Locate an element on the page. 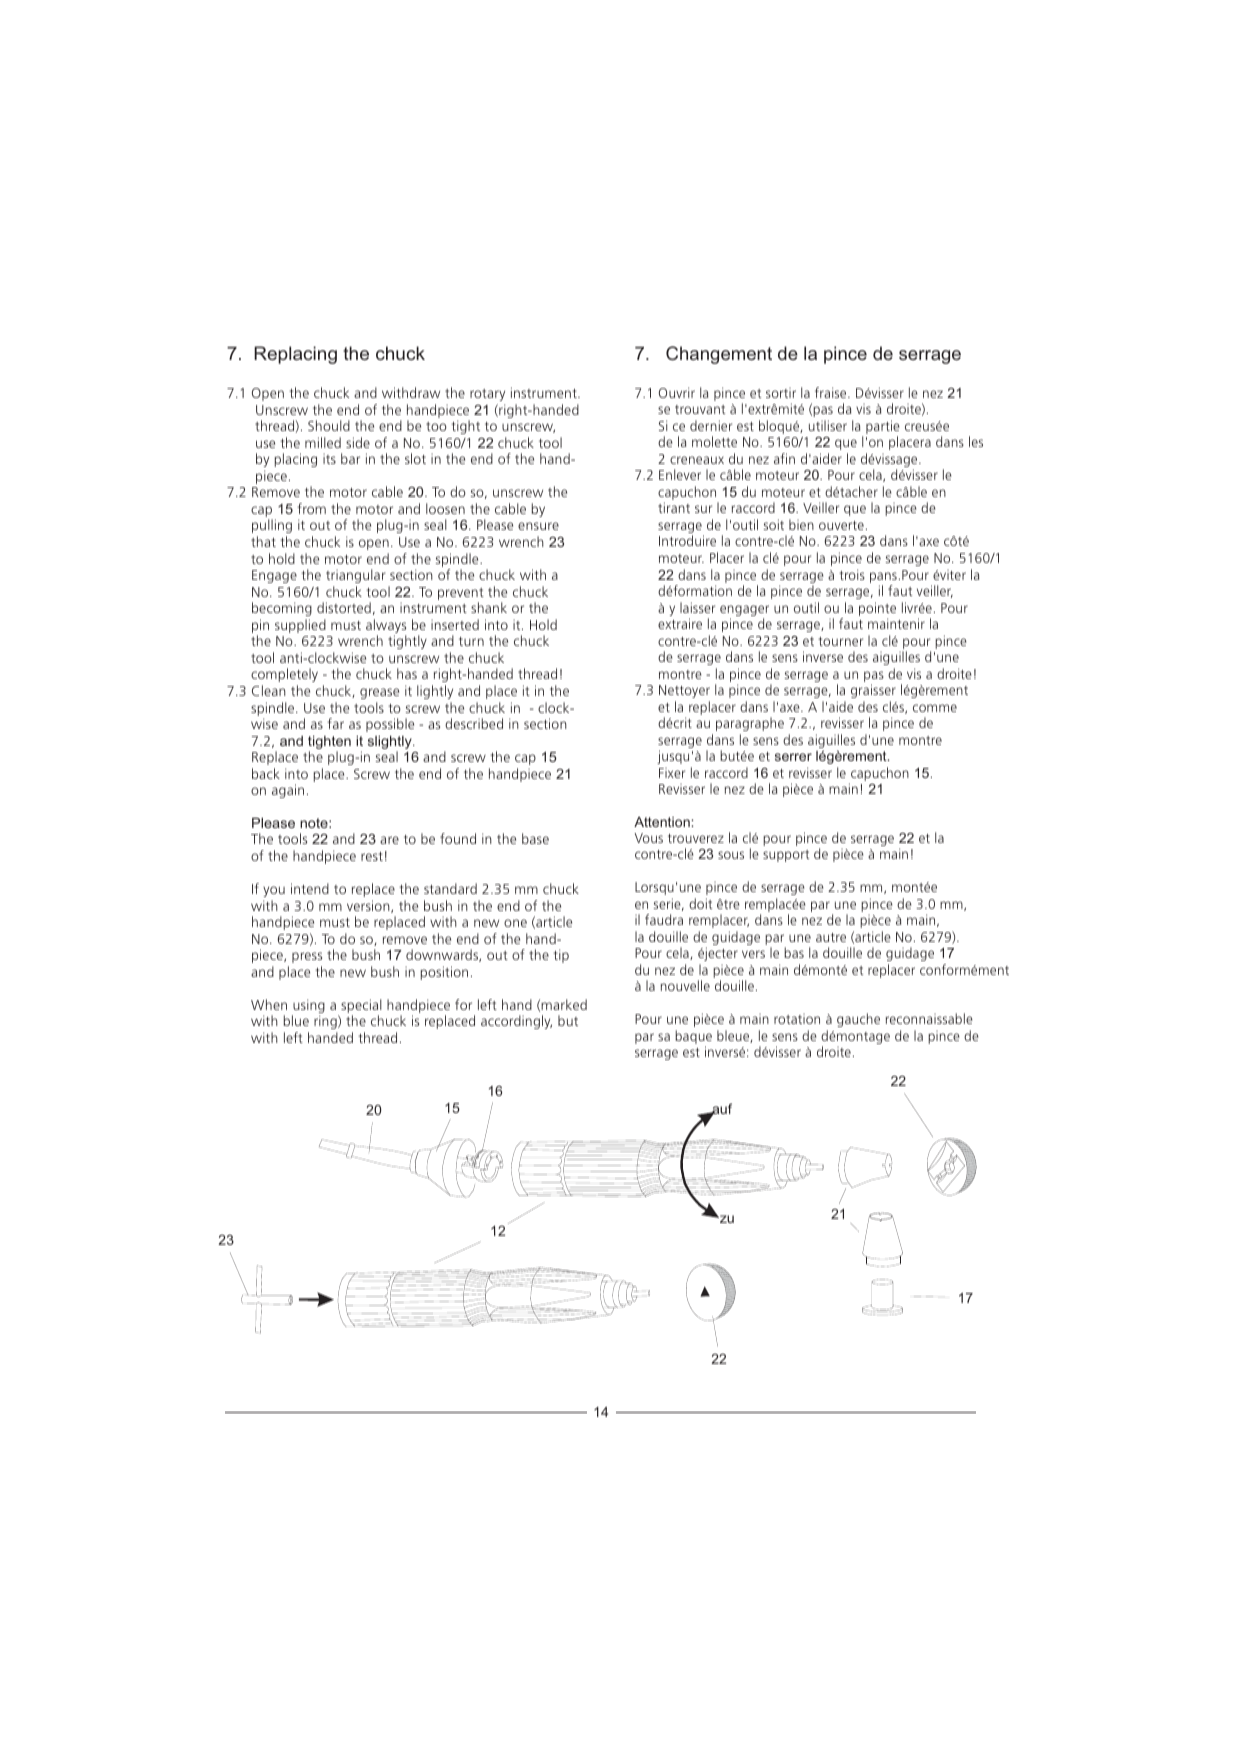 This page has height=1749, width=1236. far is located at coordinates (335, 723).
